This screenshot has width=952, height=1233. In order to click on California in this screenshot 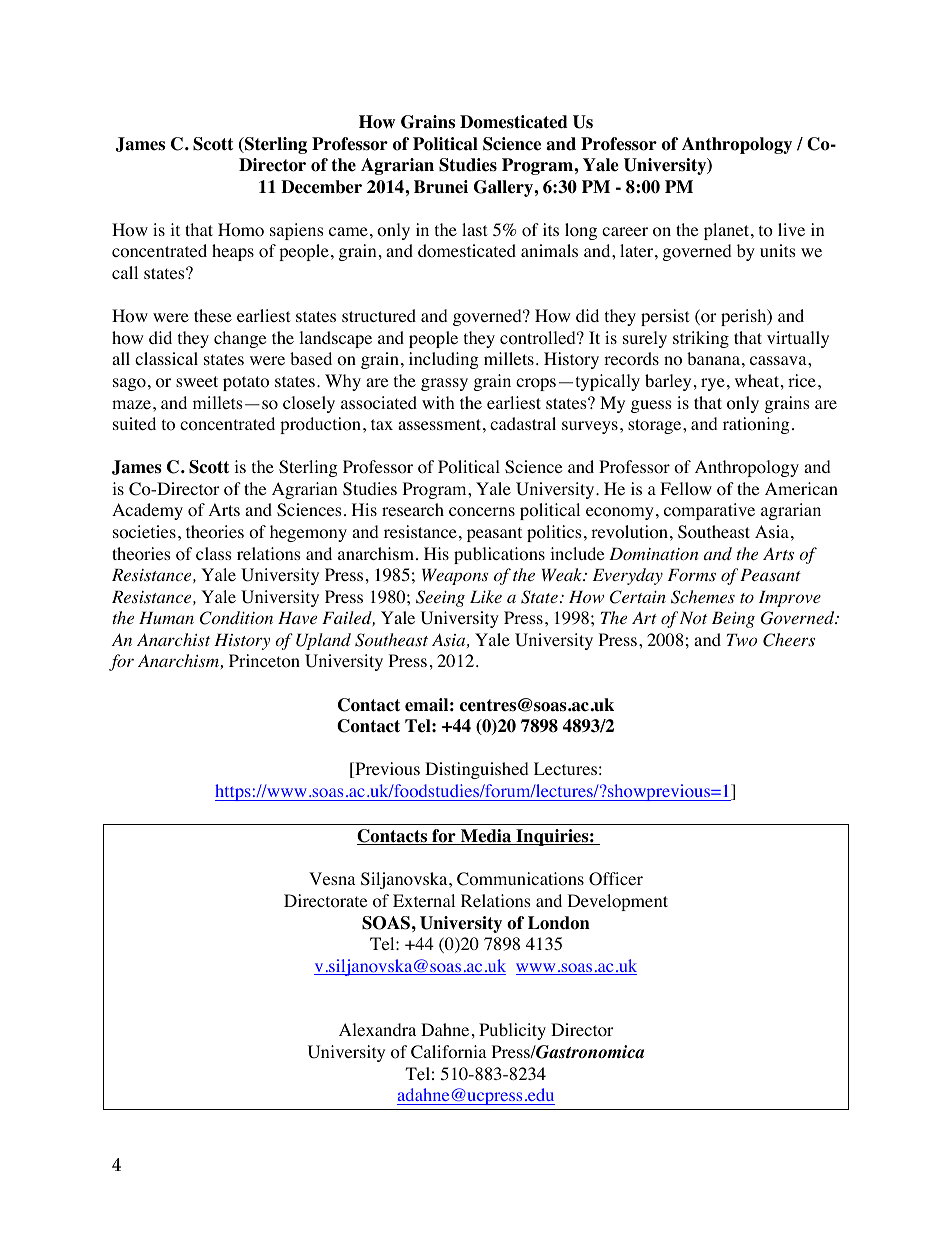, I will do `click(449, 1052)`.
